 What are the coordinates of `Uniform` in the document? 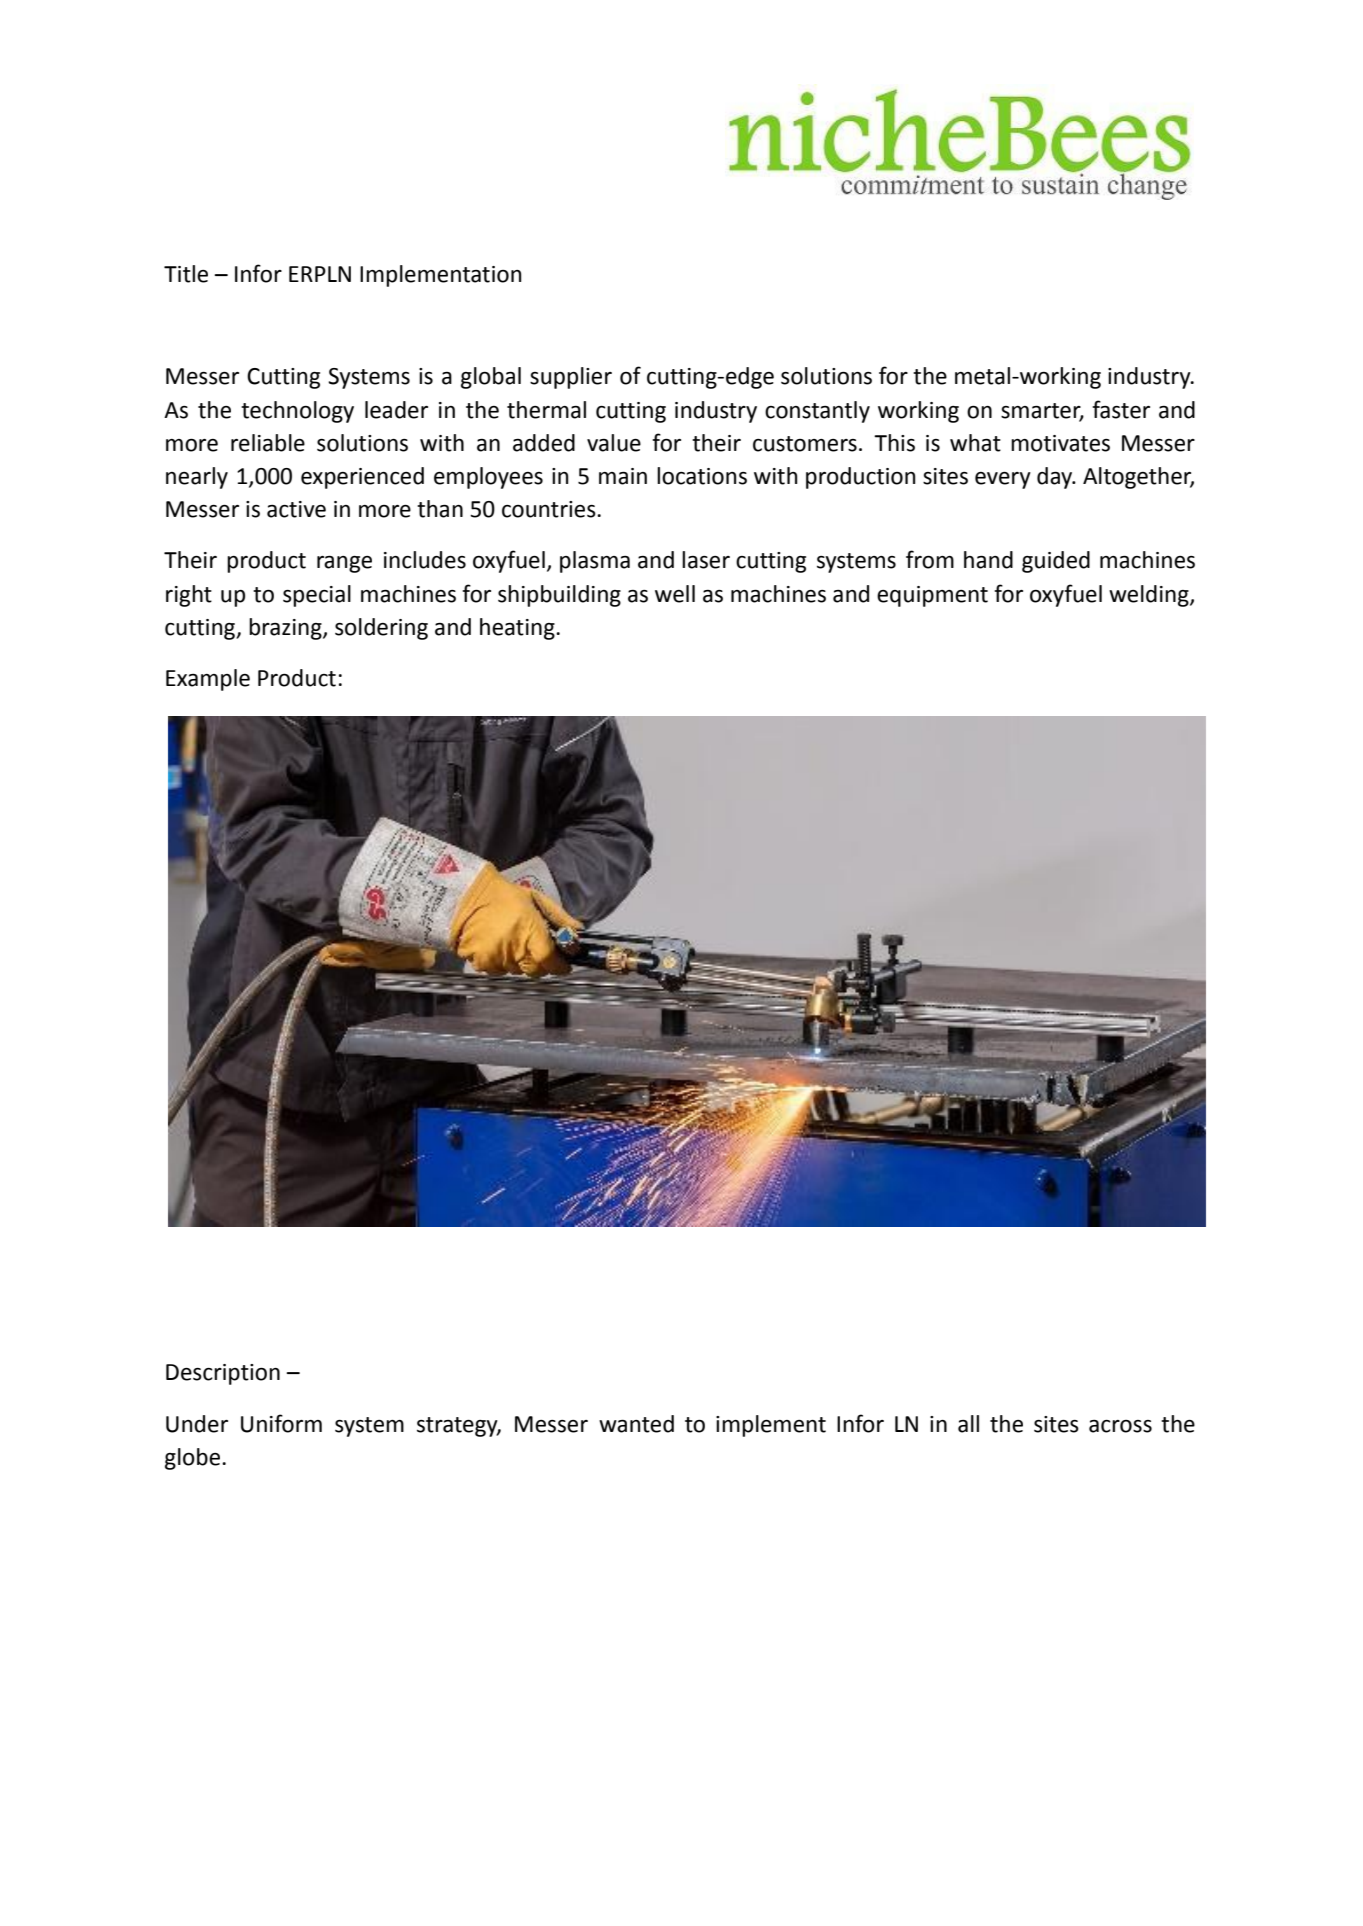 It's located at (281, 1423).
